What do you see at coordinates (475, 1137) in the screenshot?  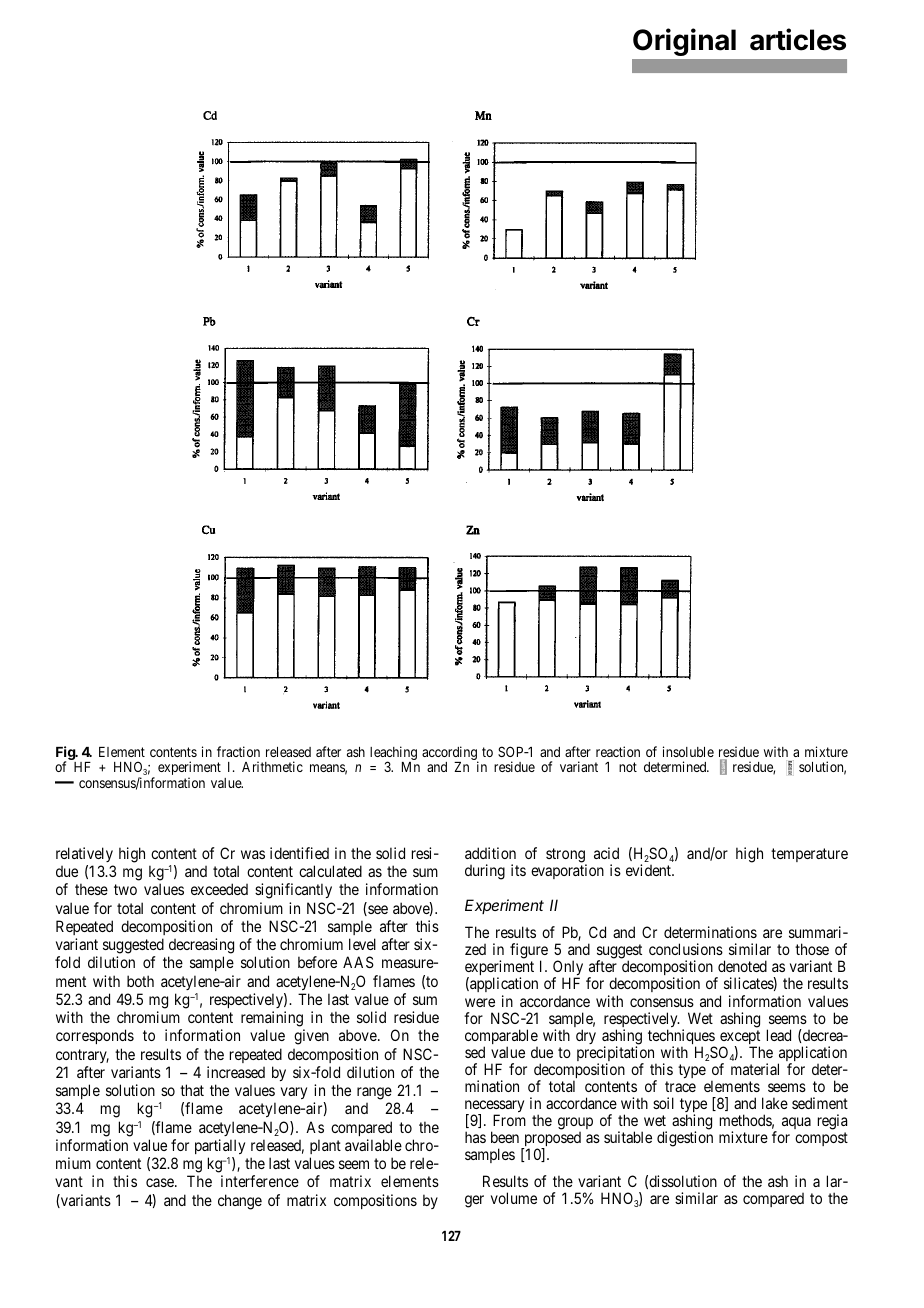 I see `has` at bounding box center [475, 1137].
